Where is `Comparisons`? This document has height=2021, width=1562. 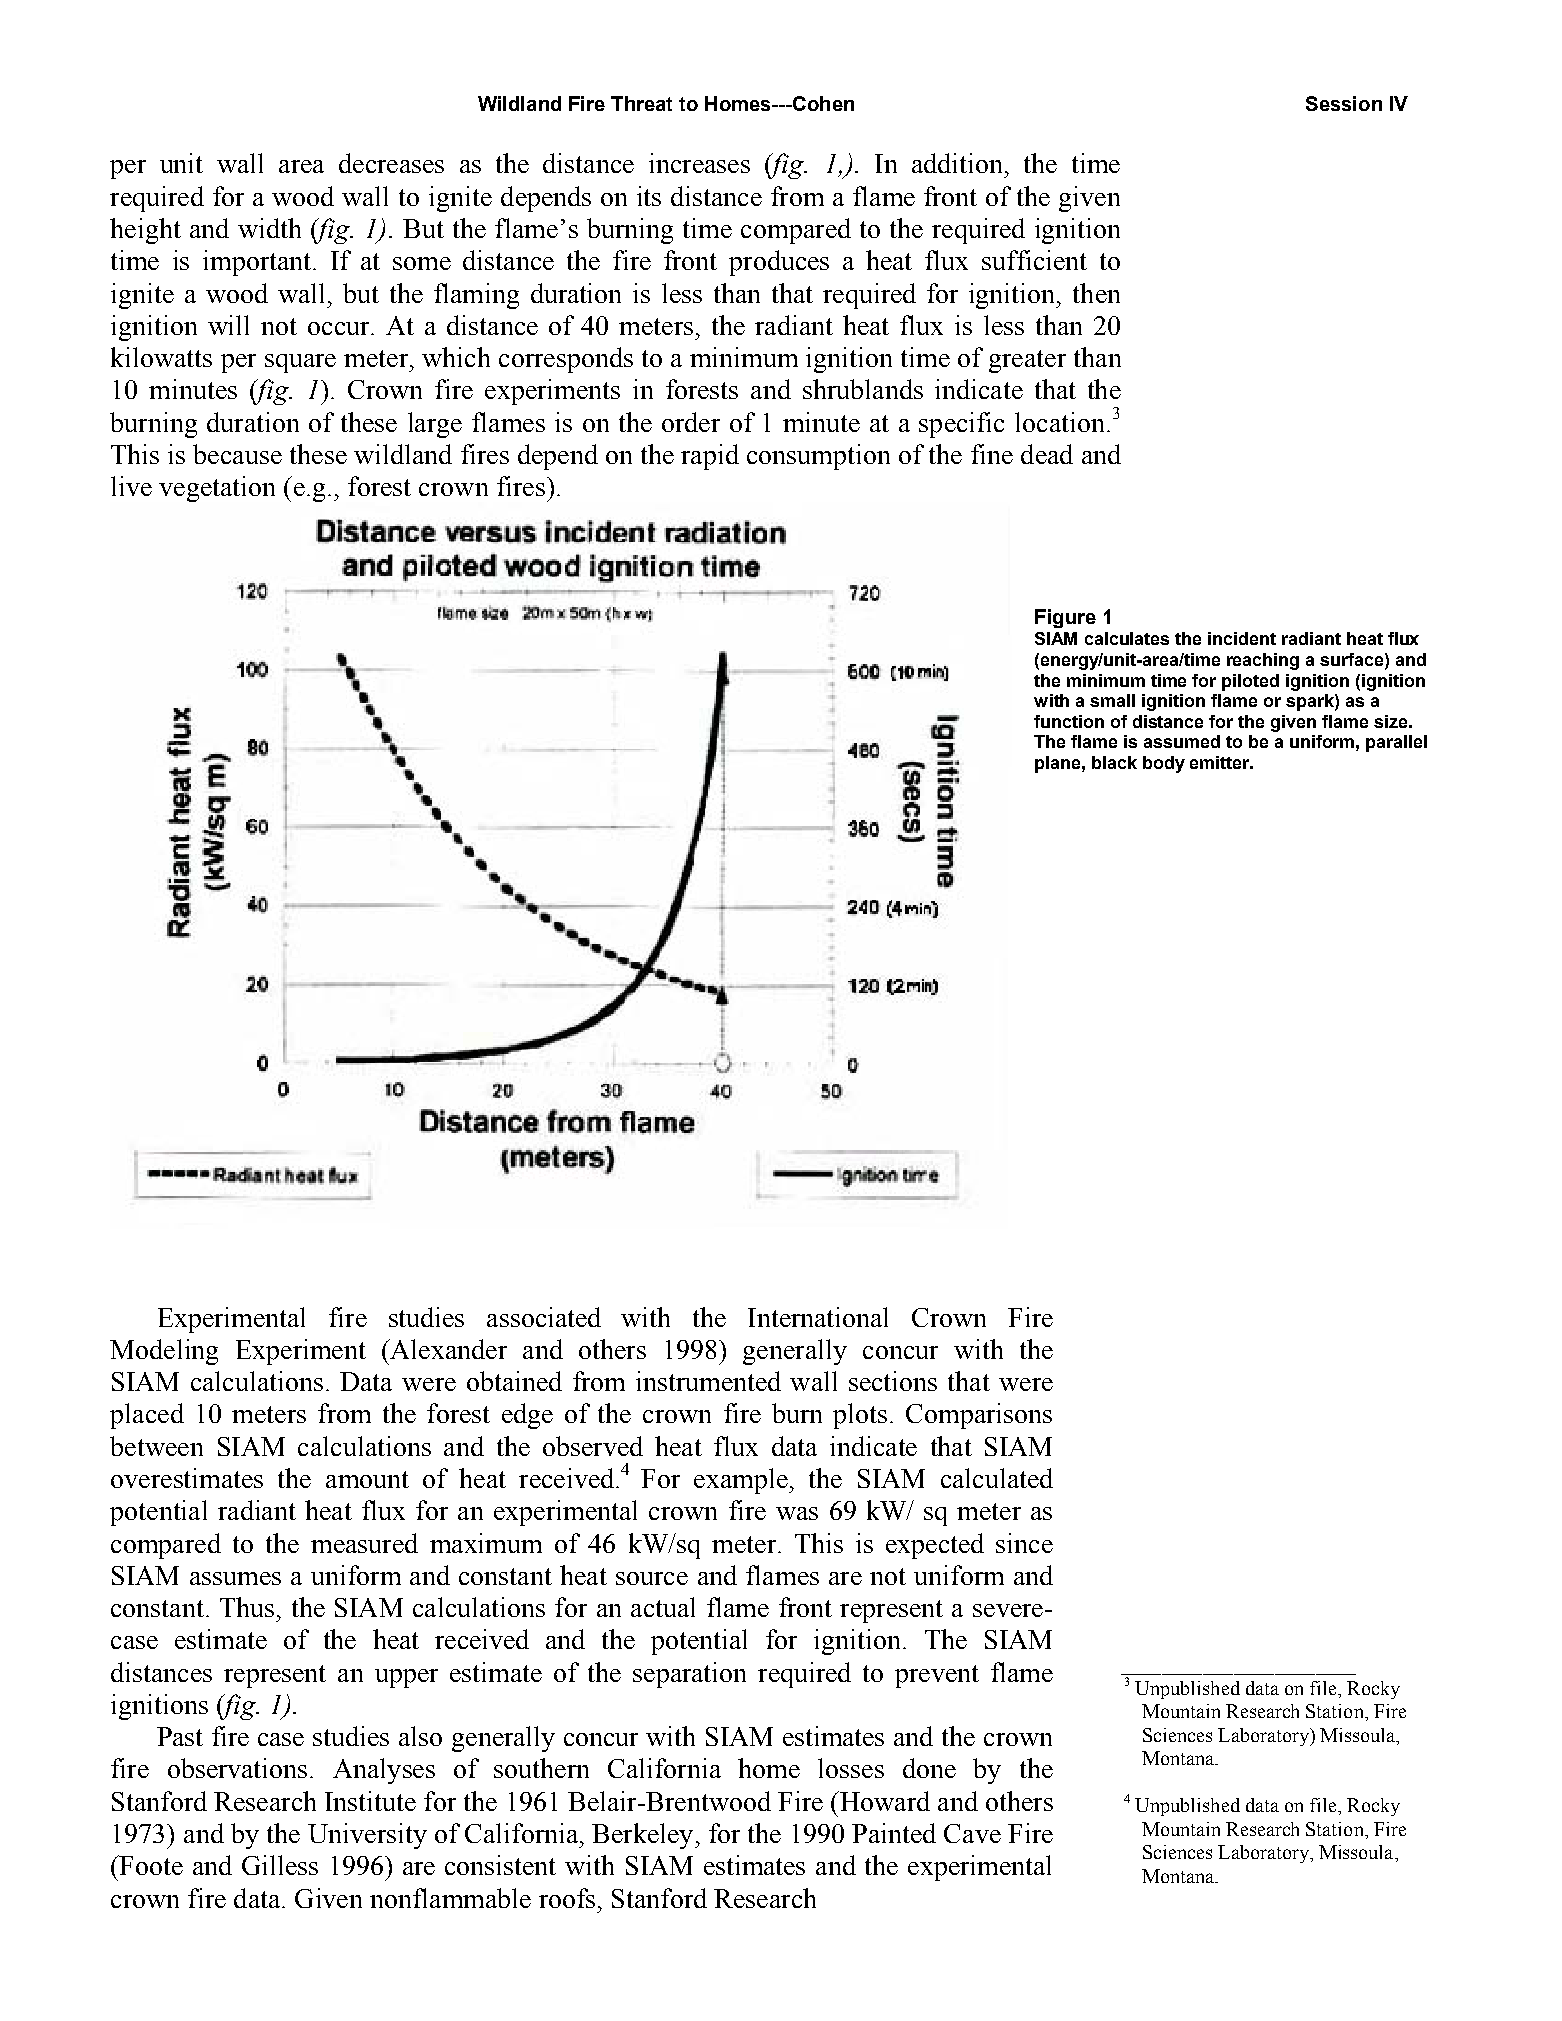
Comparisons is located at coordinates (979, 1416).
